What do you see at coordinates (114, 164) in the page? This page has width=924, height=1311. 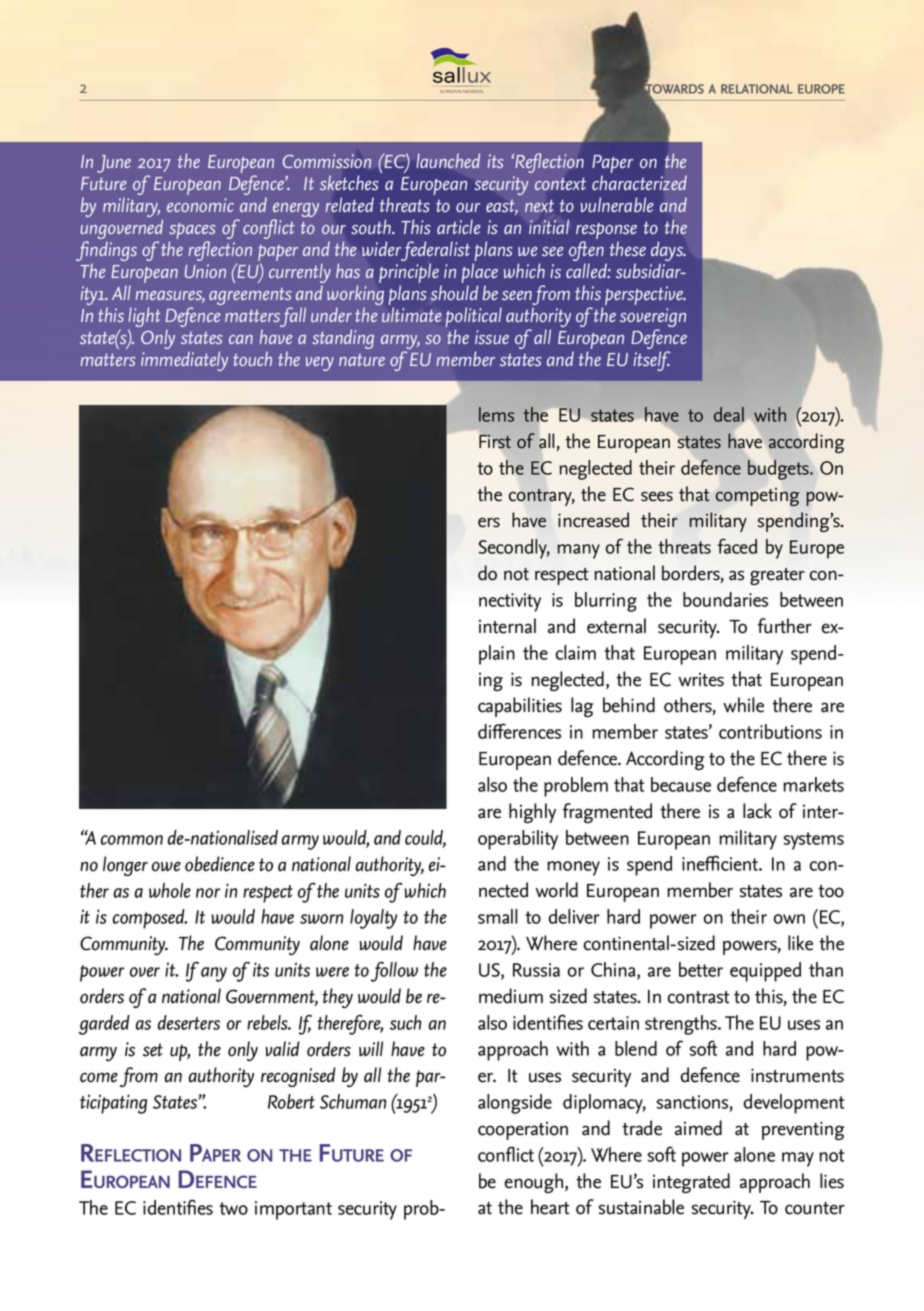 I see `June` at bounding box center [114, 164].
